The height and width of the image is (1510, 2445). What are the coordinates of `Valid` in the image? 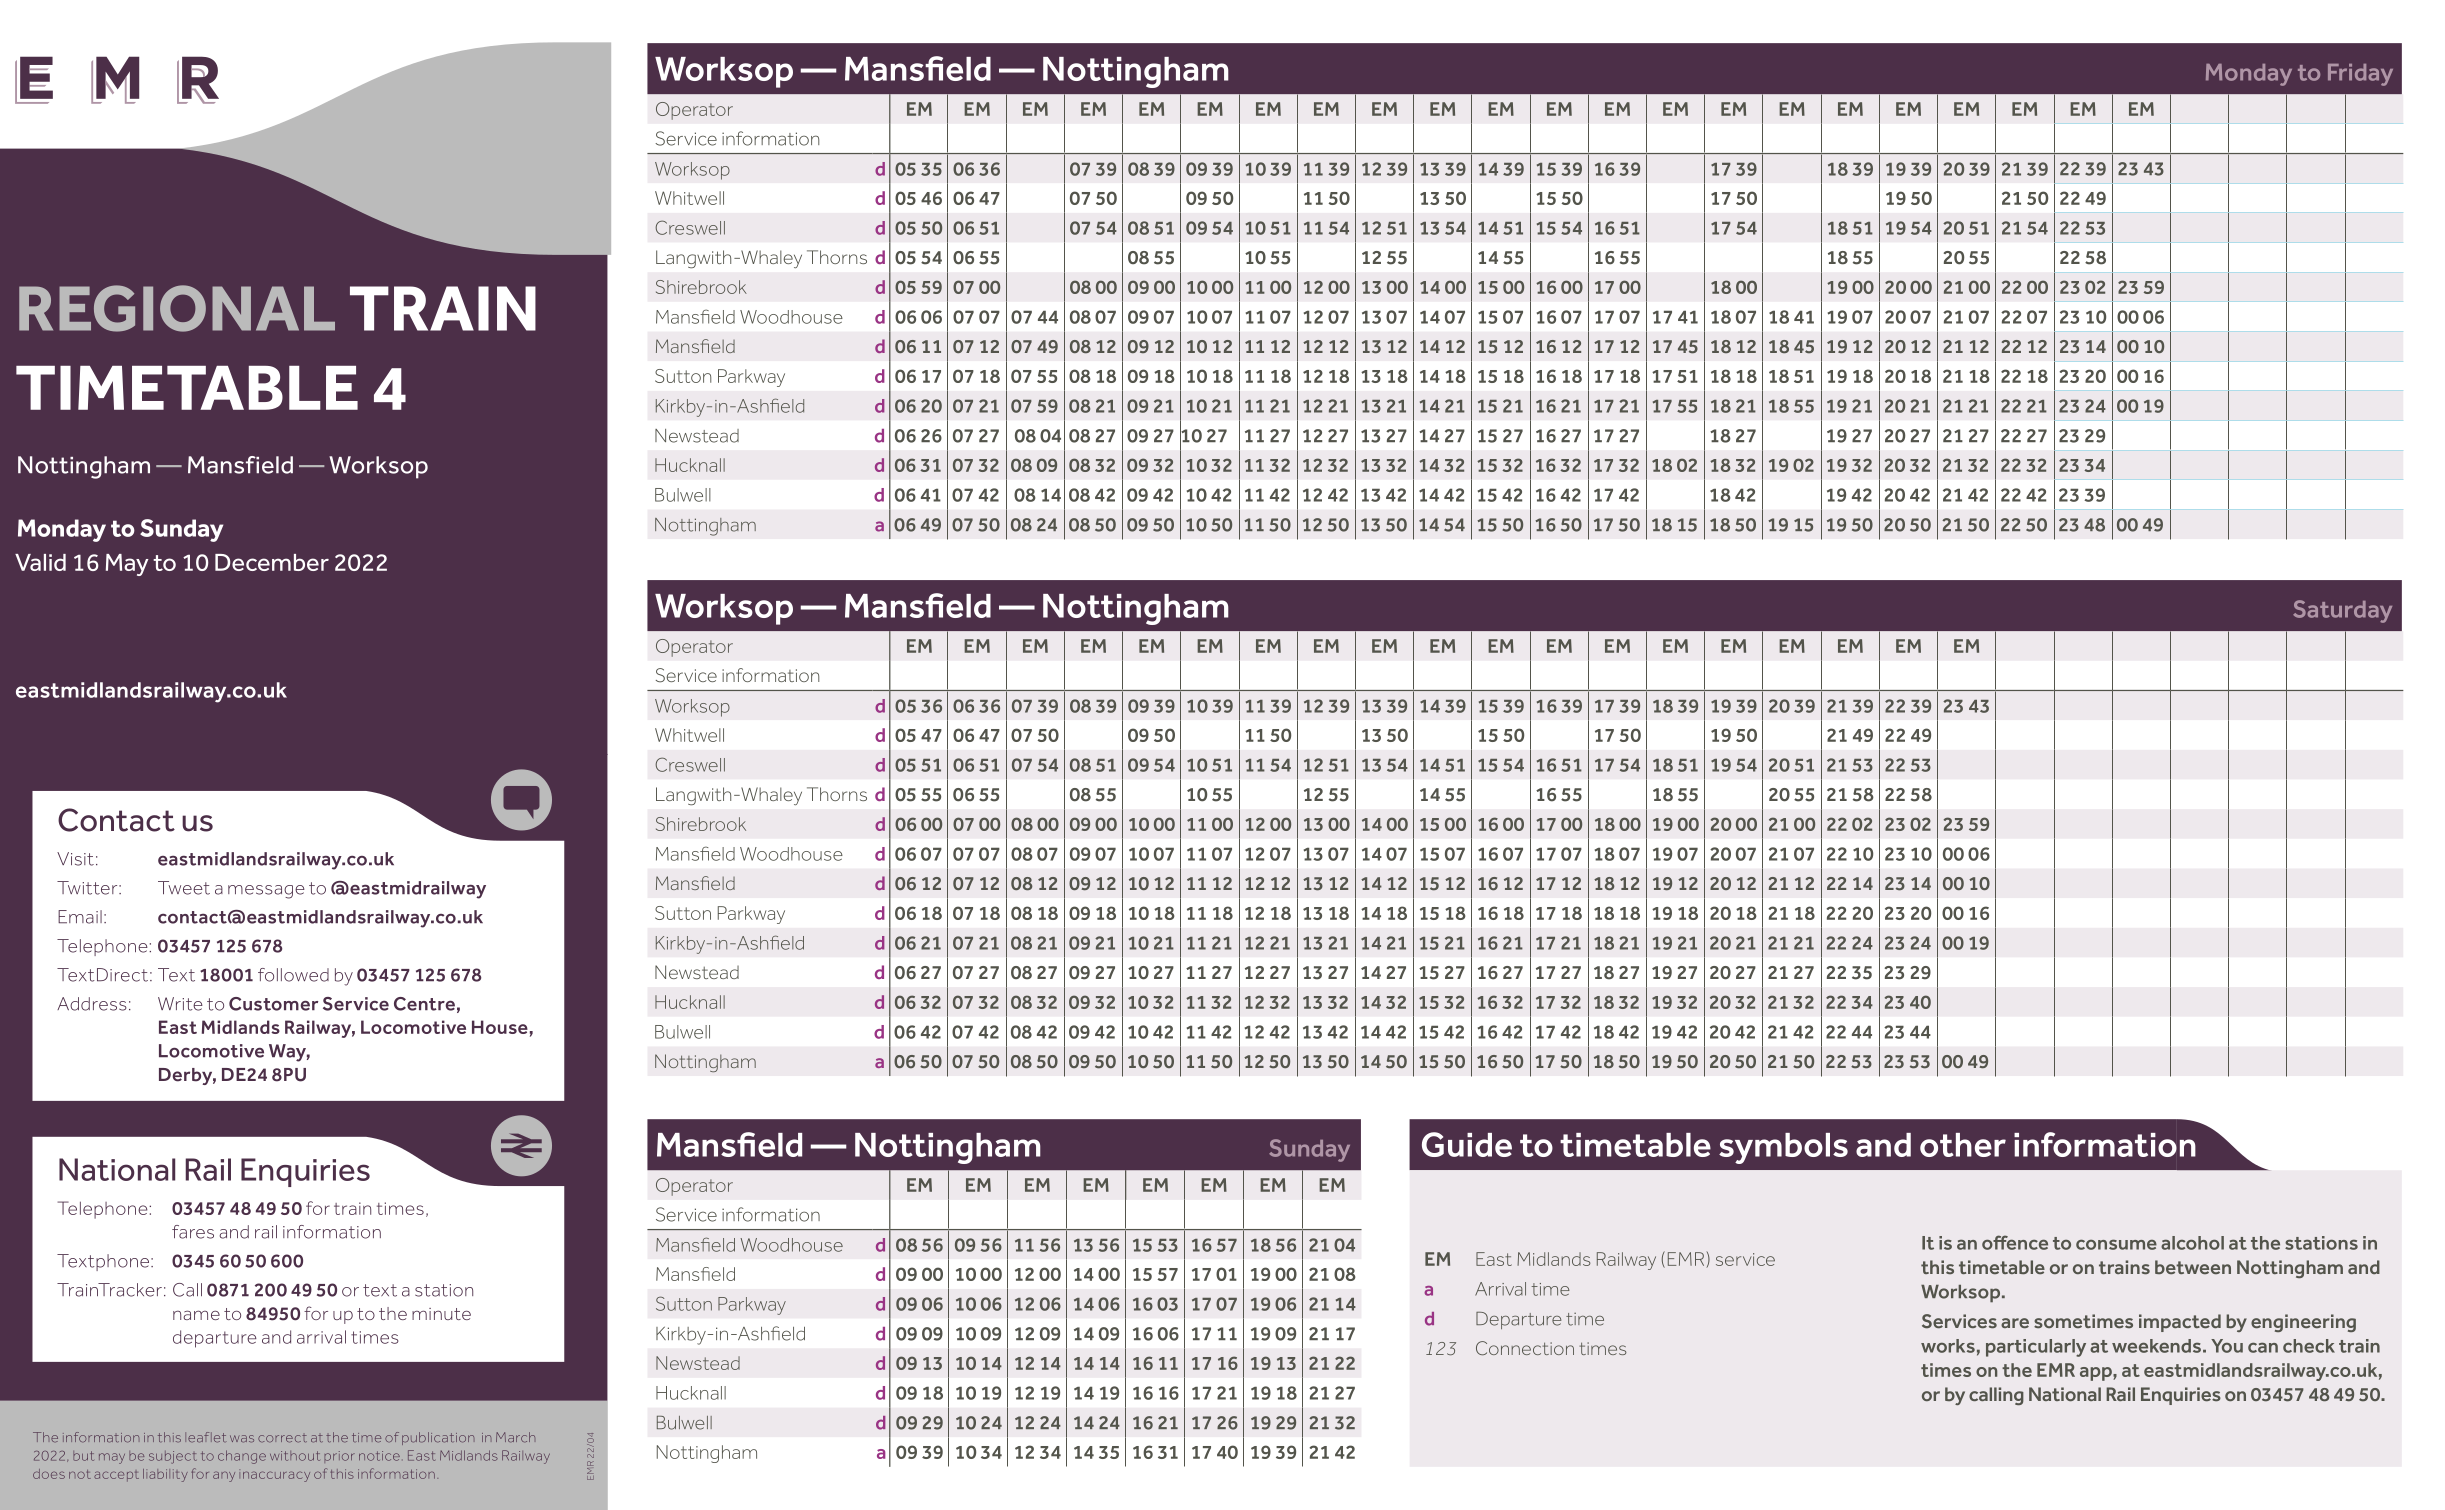 It's located at (40, 562).
